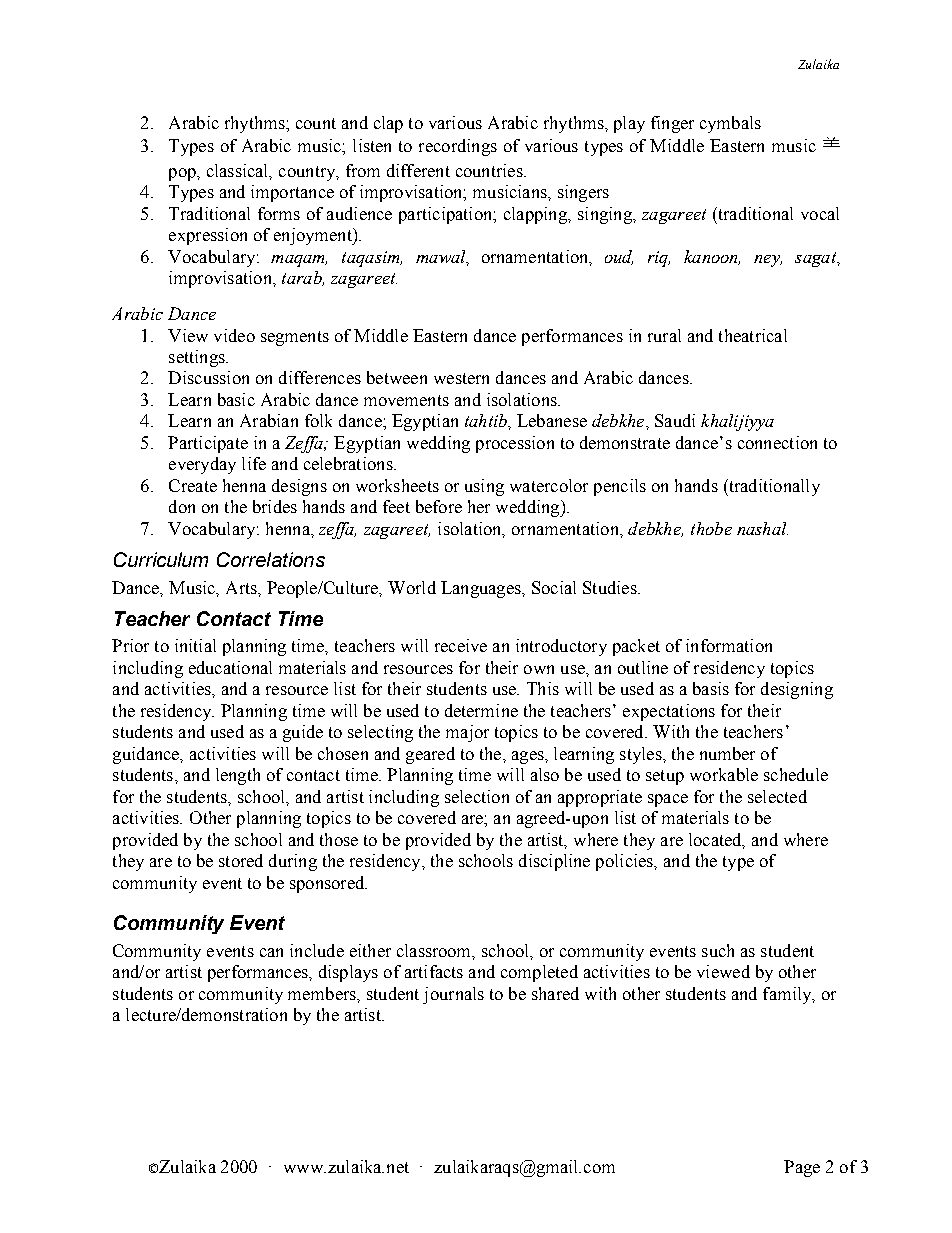  Describe the element at coordinates (239, 171) in the image. I see `classical` at that location.
